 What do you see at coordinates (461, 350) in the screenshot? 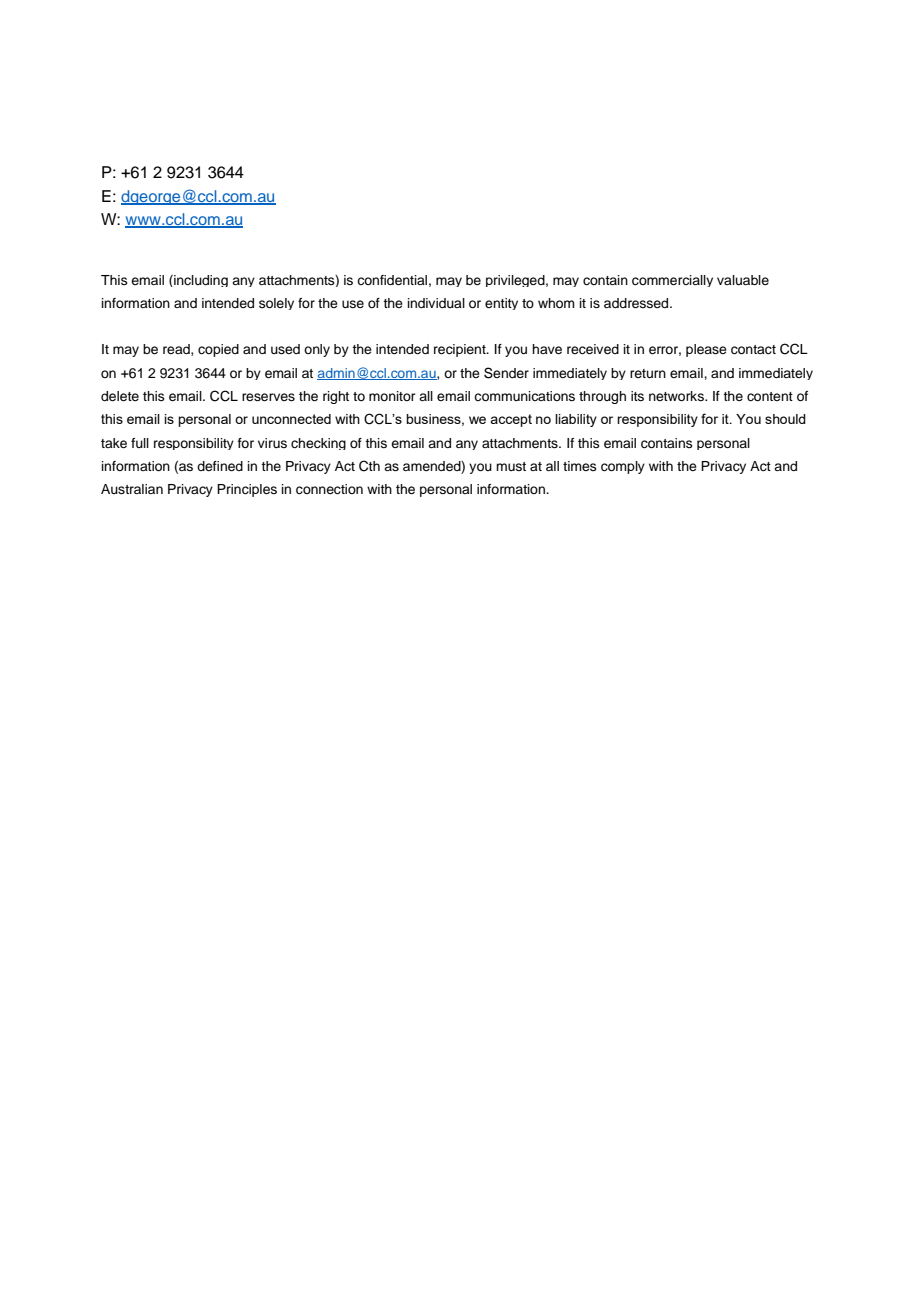
I see `recipient` at bounding box center [461, 350].
